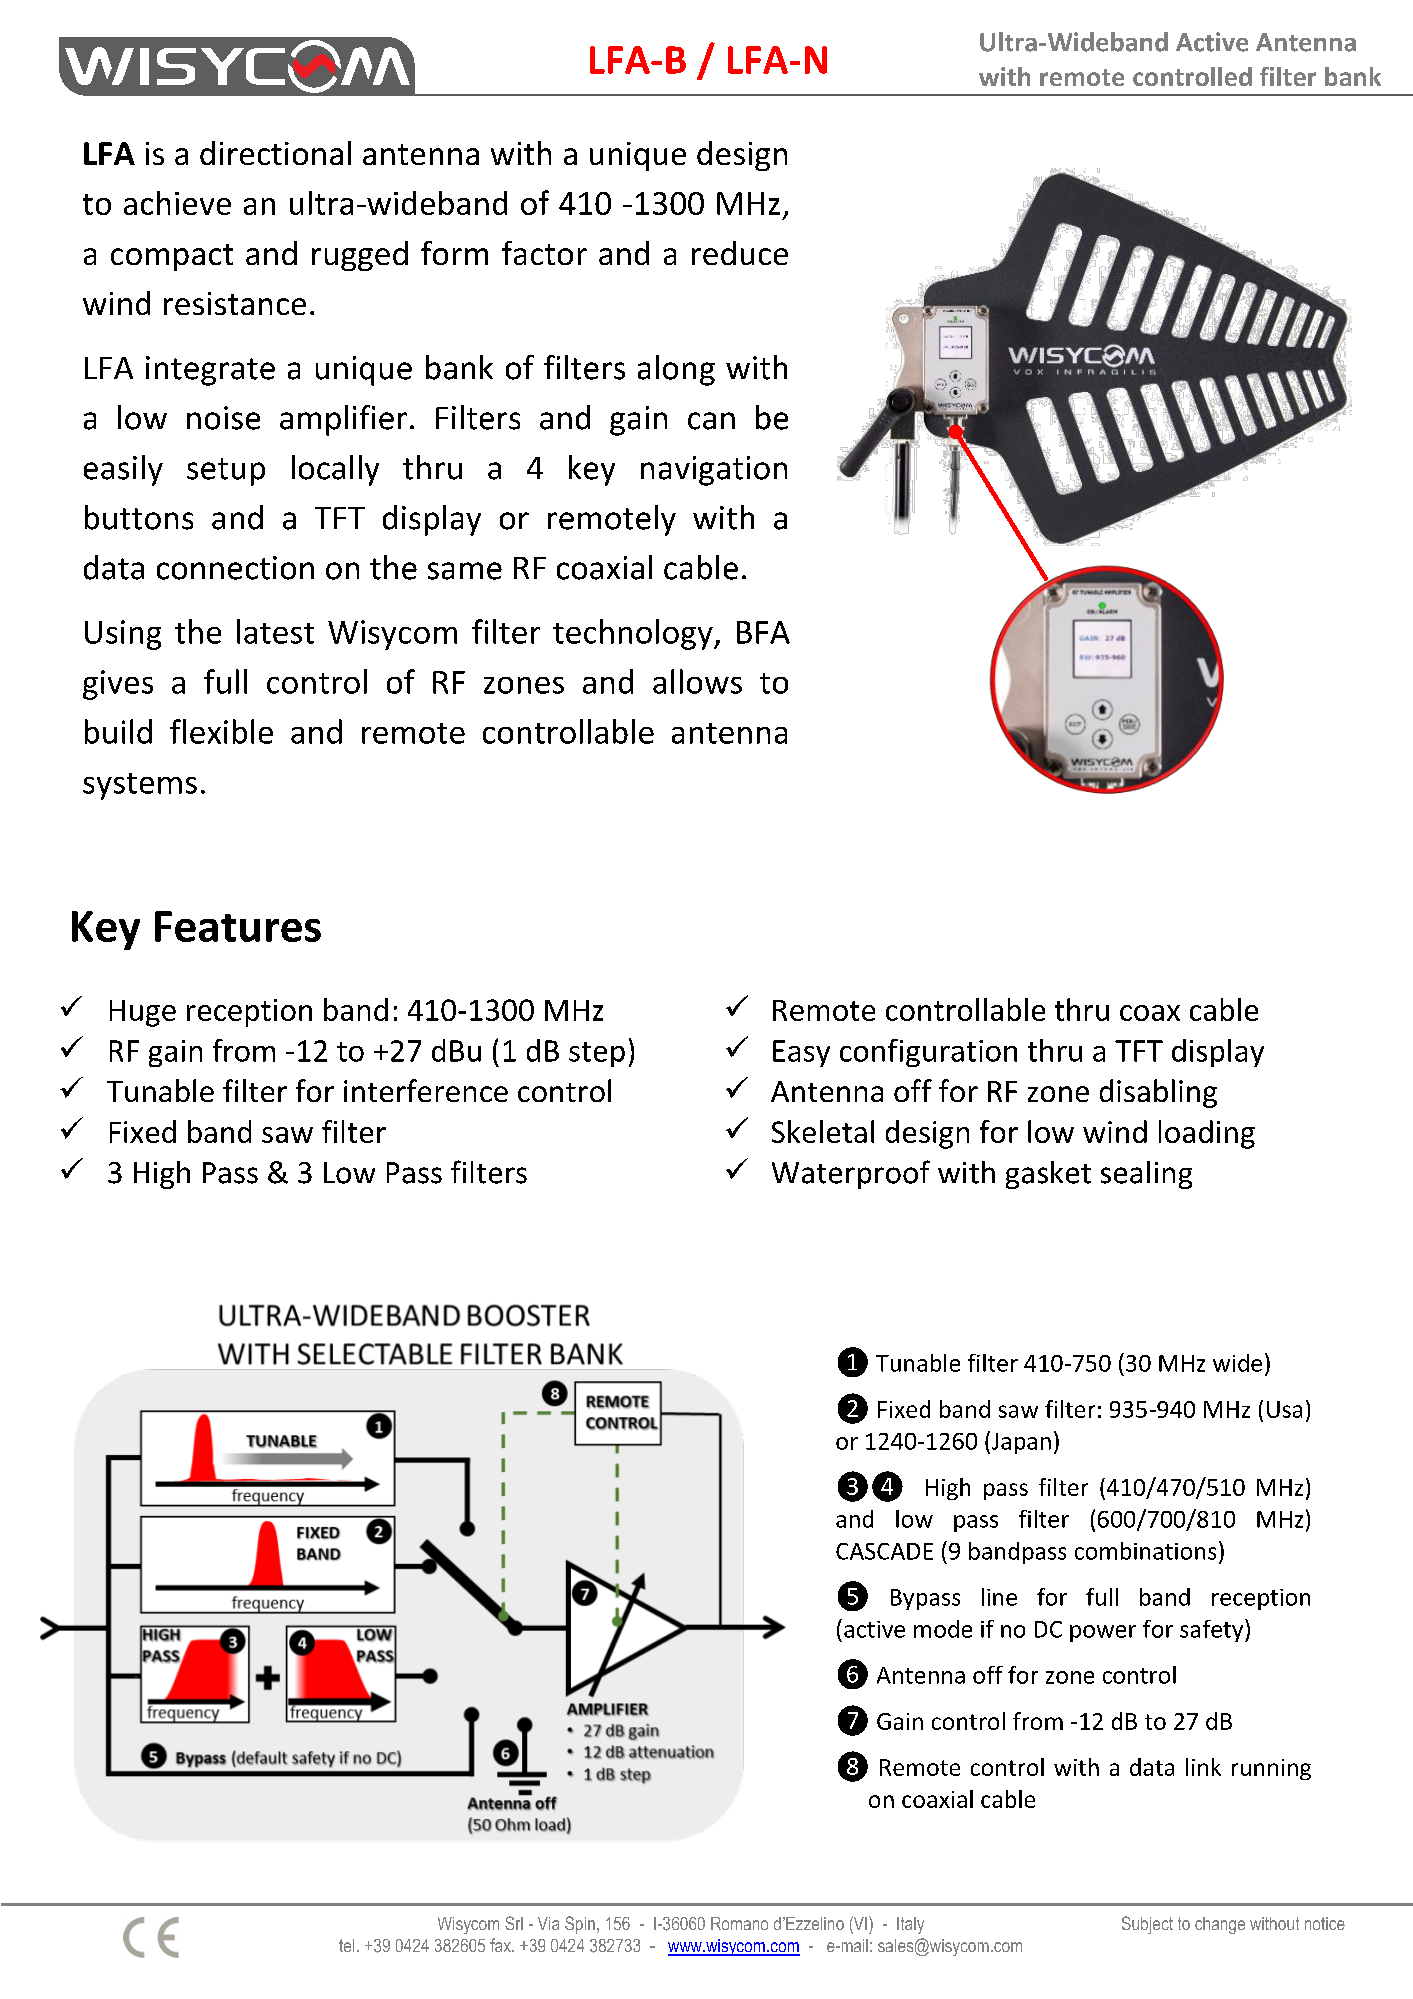  What do you see at coordinates (1158, 1093) in the screenshot?
I see `disabling` at bounding box center [1158, 1093].
